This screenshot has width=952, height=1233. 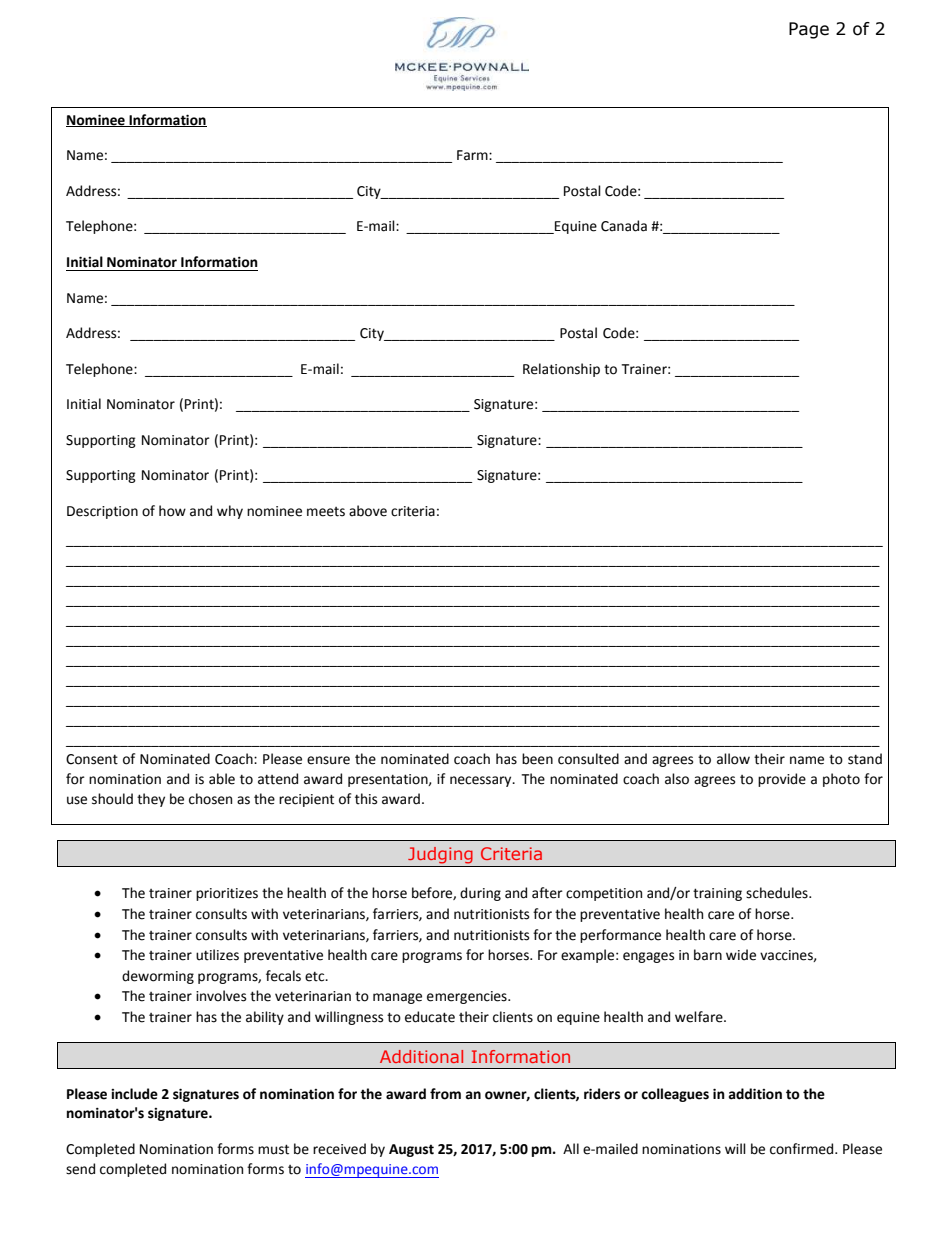 I want to click on include, so click(x=134, y=1094).
